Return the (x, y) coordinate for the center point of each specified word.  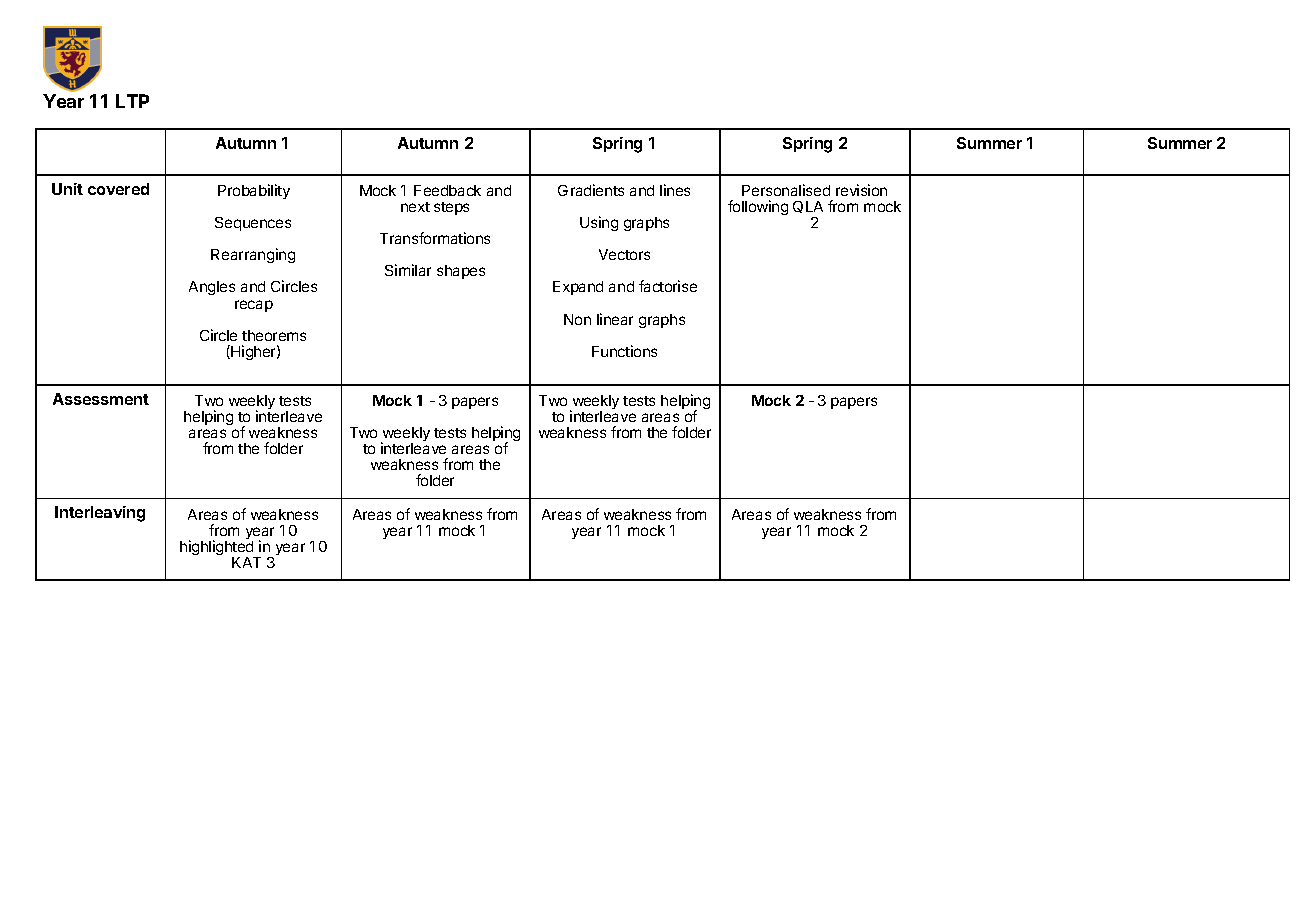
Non (577, 319)
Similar (408, 270)
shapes (461, 272)
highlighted (218, 548)
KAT (246, 562)
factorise (668, 286)
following (758, 207)
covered (118, 189)
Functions (624, 351)
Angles (212, 288)
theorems (274, 335)
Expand (578, 288)
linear (615, 319)
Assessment (101, 399)
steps (451, 208)
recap (254, 306)
